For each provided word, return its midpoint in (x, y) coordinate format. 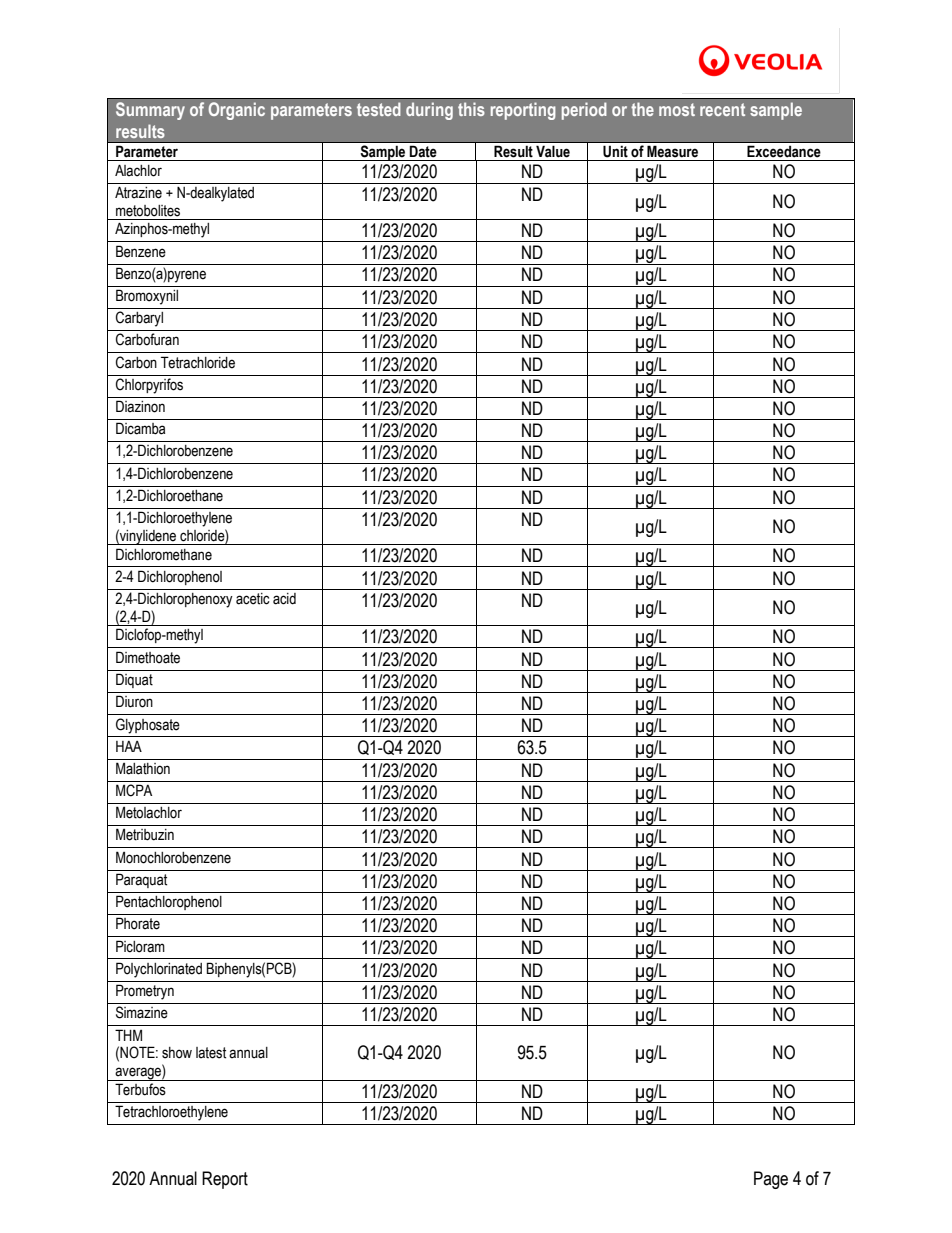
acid (284, 599)
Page (771, 1180)
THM (128, 1035)
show (177, 1053)
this (471, 109)
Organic (237, 111)
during (429, 111)
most (677, 109)
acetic (253, 599)
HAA (129, 746)
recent (722, 109)
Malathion (143, 768)
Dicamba (140, 428)
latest (211, 1053)
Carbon (136, 362)
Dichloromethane (164, 554)
